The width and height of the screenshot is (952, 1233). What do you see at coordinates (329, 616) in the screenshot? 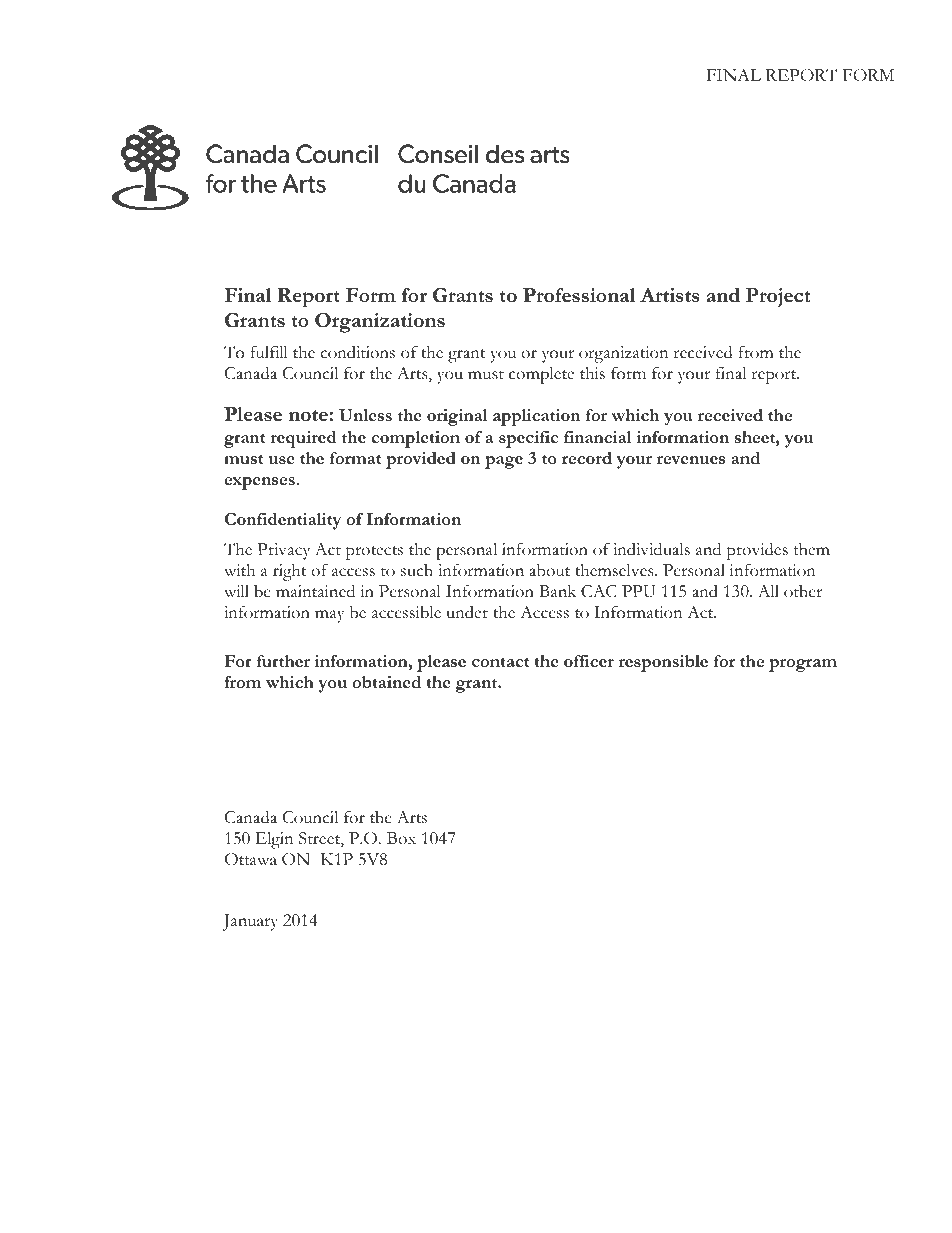
I see `may` at bounding box center [329, 616].
